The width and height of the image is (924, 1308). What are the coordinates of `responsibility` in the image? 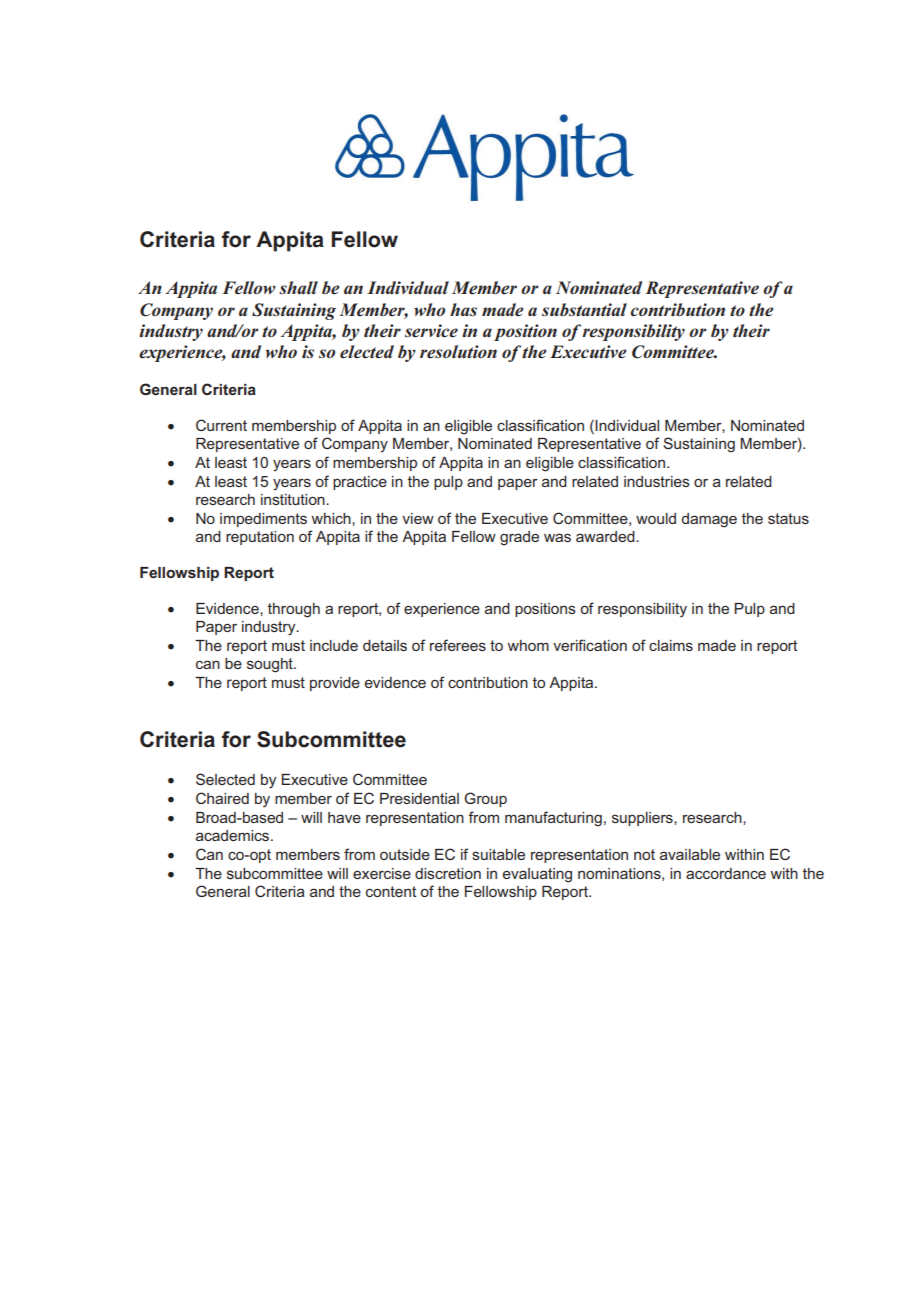 It's located at (633, 332).
